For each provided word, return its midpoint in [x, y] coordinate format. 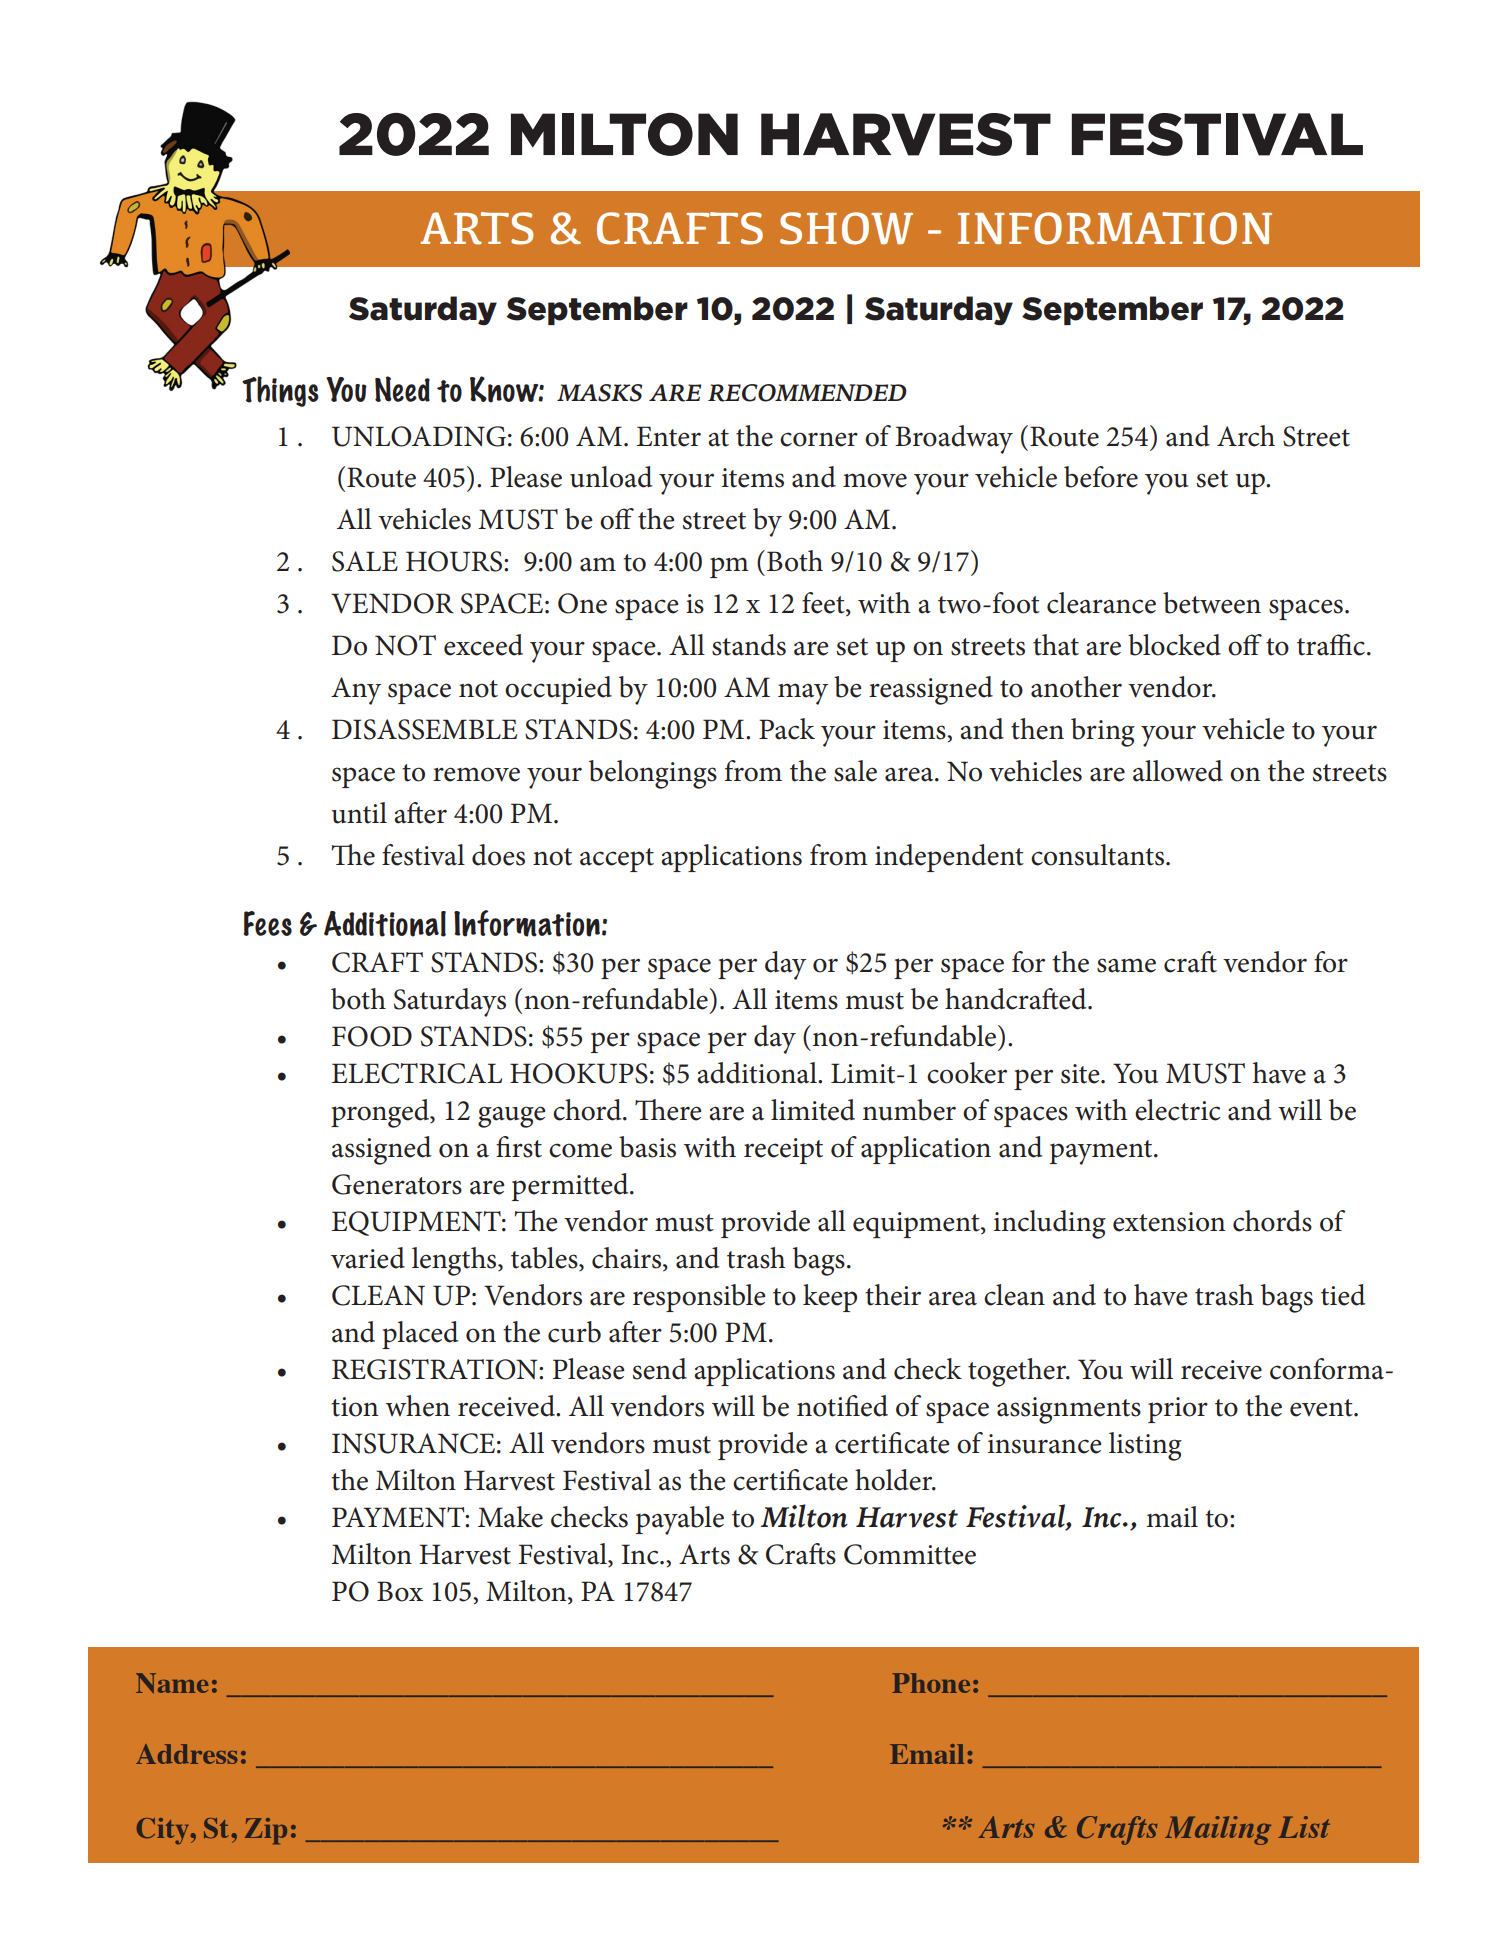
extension [1169, 1222]
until [359, 813]
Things [280, 391]
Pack [787, 729]
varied [368, 1258]
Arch [1246, 436]
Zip [266, 1831]
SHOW [846, 228]
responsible [699, 1298]
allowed [1178, 771]
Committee [910, 1554]
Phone [931, 1683]
